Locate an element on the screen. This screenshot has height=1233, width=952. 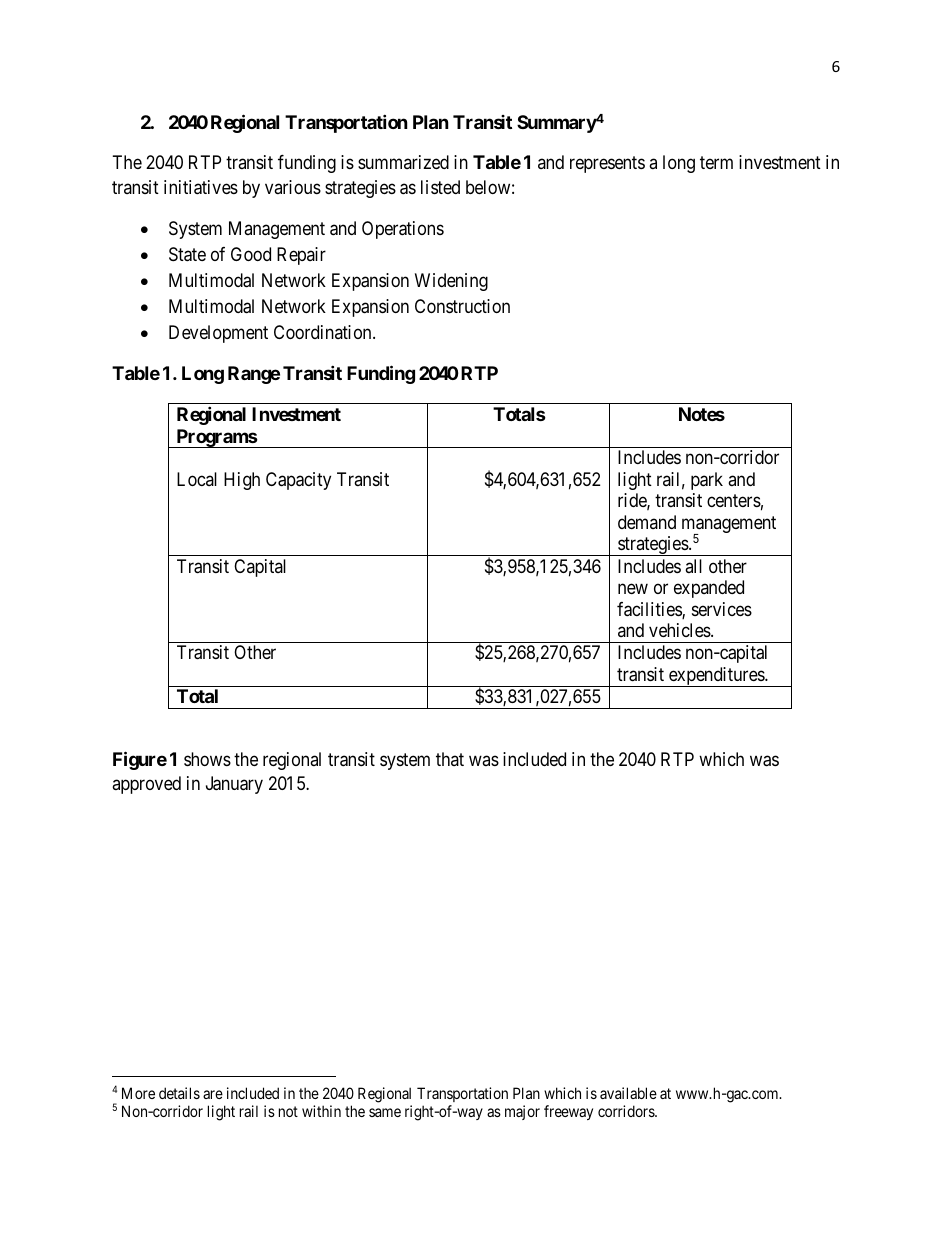
that is located at coordinates (450, 759).
